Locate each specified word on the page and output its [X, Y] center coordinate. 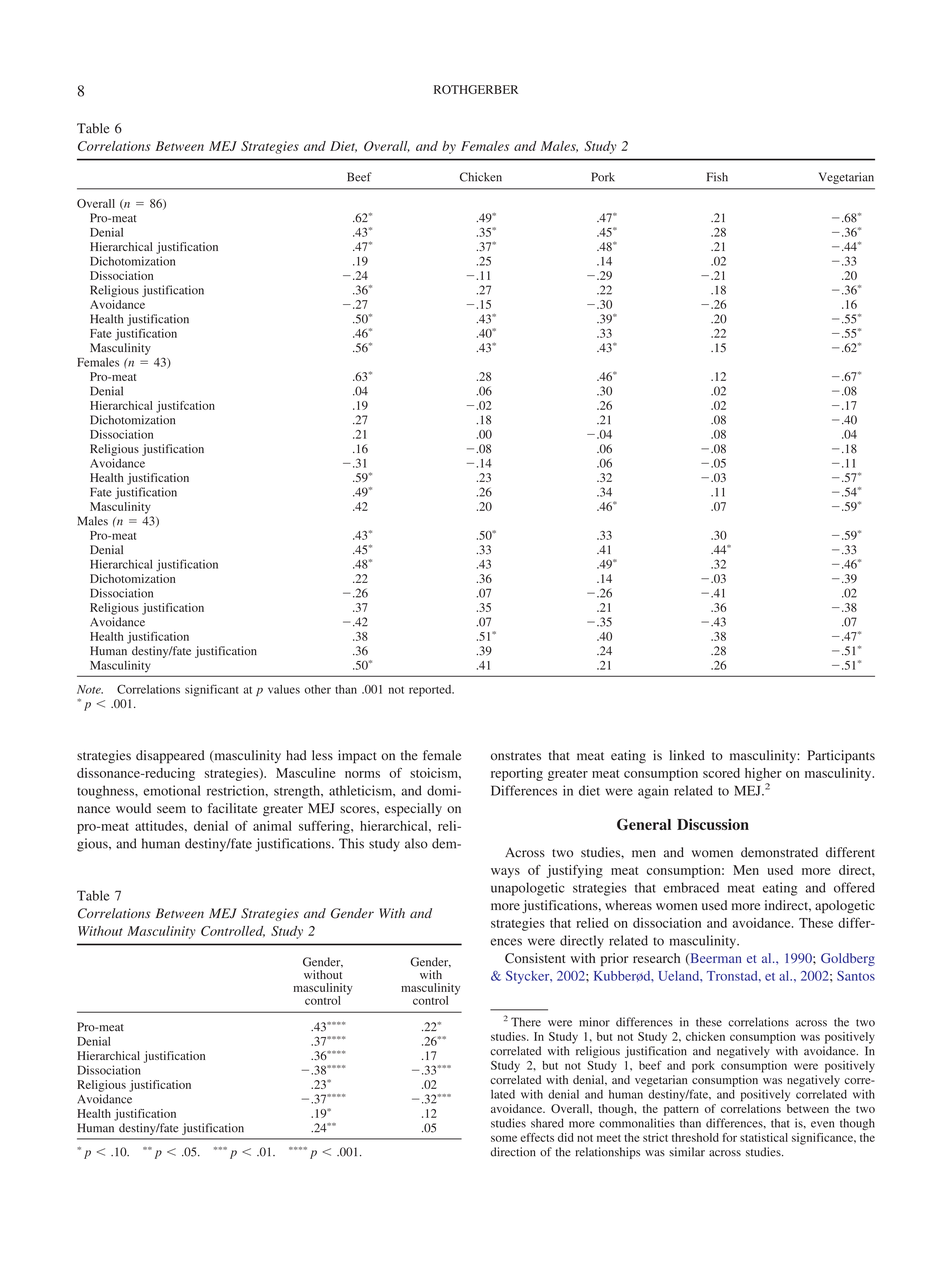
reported [431, 691]
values [284, 689]
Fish [717, 177]
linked [687, 755]
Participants [841, 757]
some [504, 1138]
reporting [517, 774]
